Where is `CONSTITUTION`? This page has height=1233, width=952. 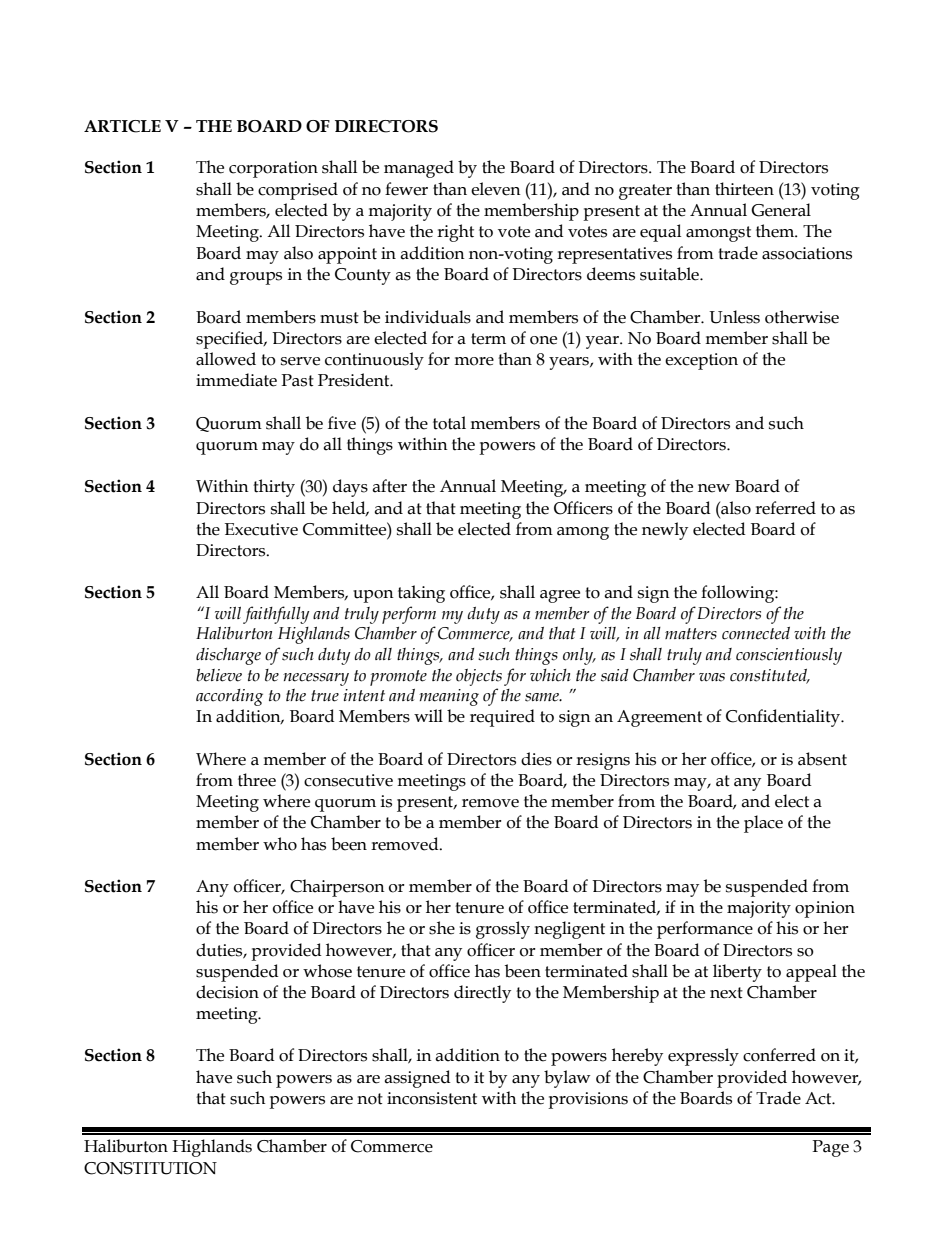 CONSTITUTION is located at coordinates (150, 1168).
